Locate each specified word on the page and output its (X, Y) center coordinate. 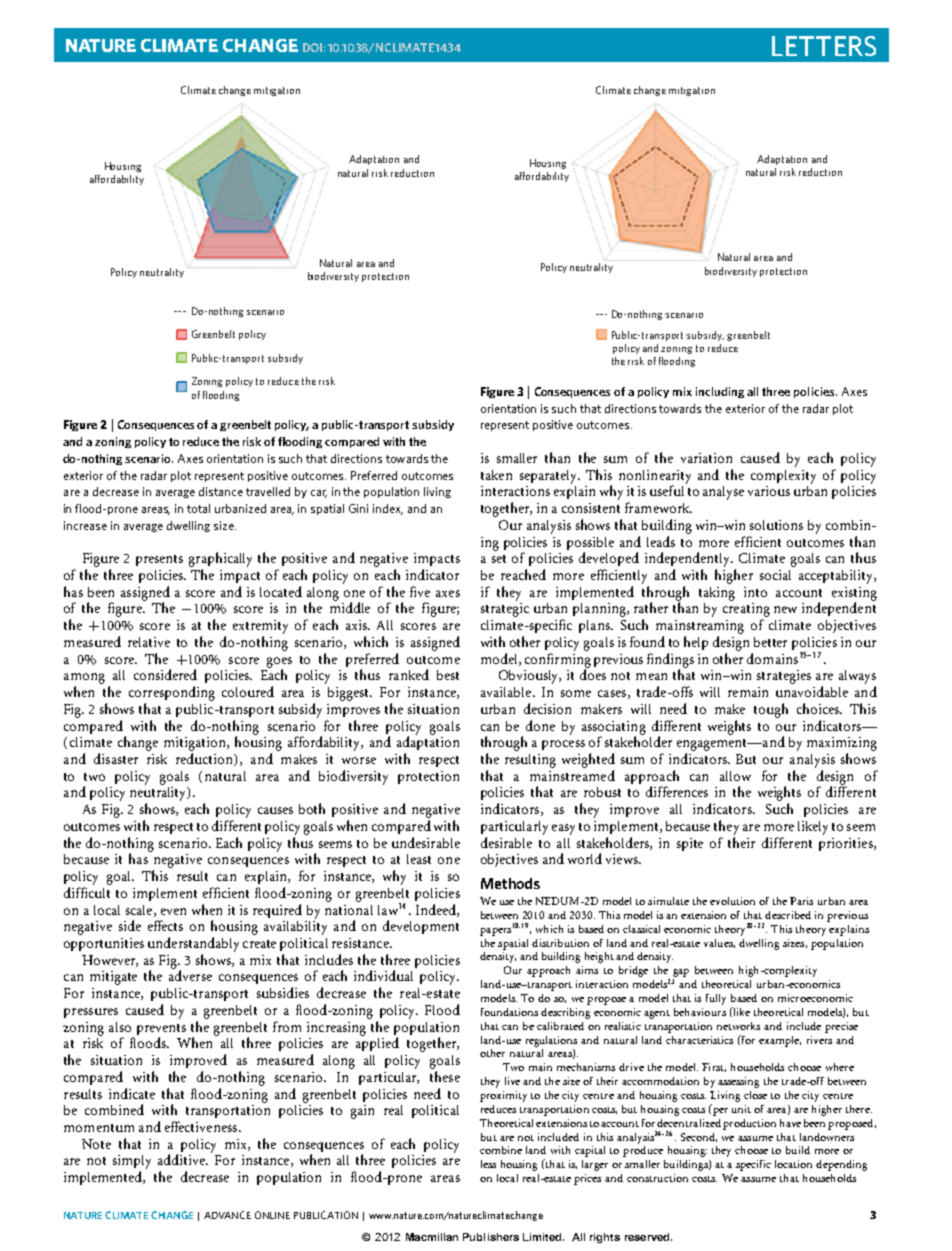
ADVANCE (227, 1215)
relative (149, 642)
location (793, 1164)
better (770, 642)
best (448, 675)
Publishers (491, 1237)
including (720, 392)
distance (221, 491)
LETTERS (824, 46)
